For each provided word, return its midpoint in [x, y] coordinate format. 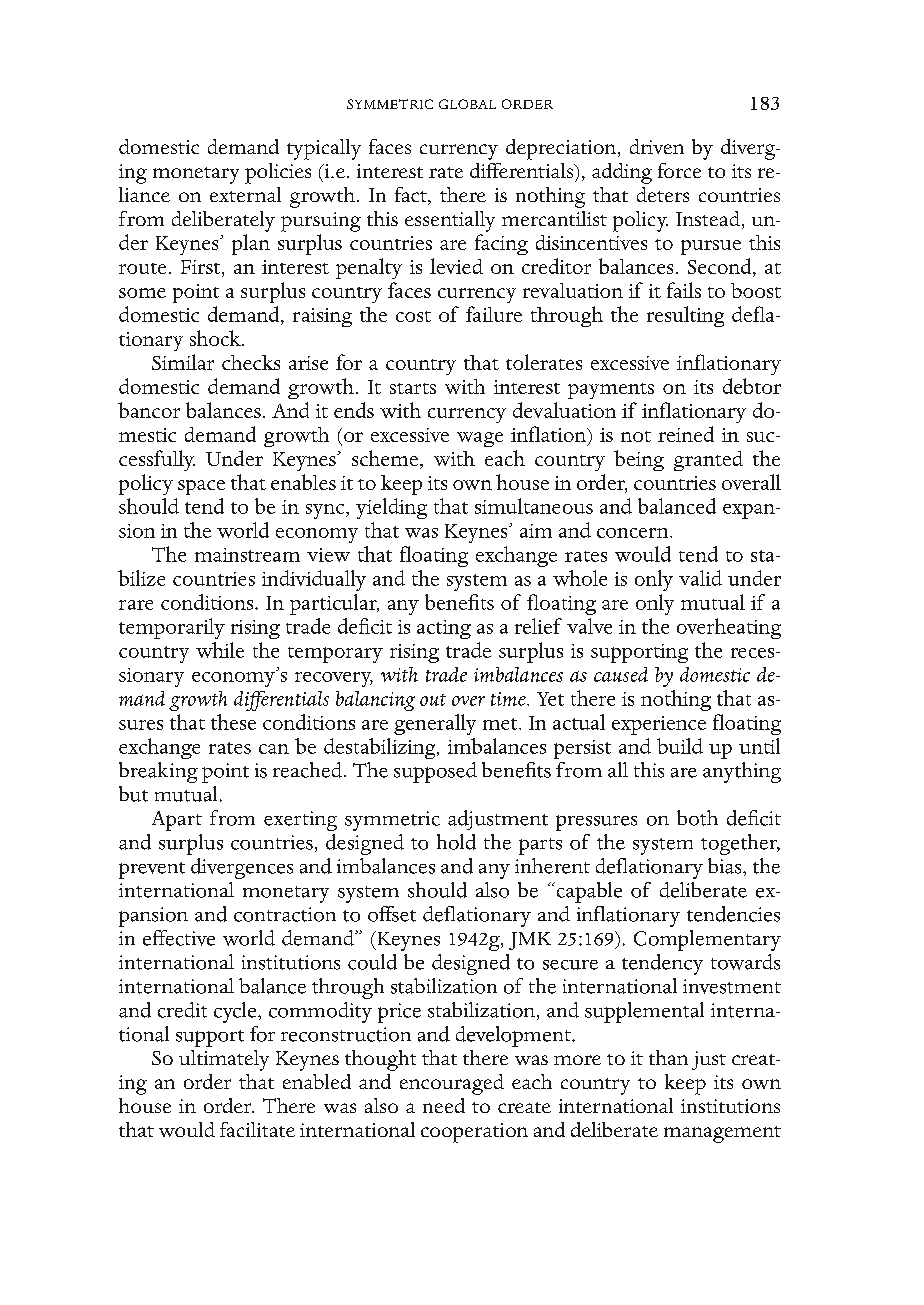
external [245, 194]
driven [657, 146]
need [444, 1105]
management [722, 1134]
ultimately [224, 1060]
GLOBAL [467, 104]
